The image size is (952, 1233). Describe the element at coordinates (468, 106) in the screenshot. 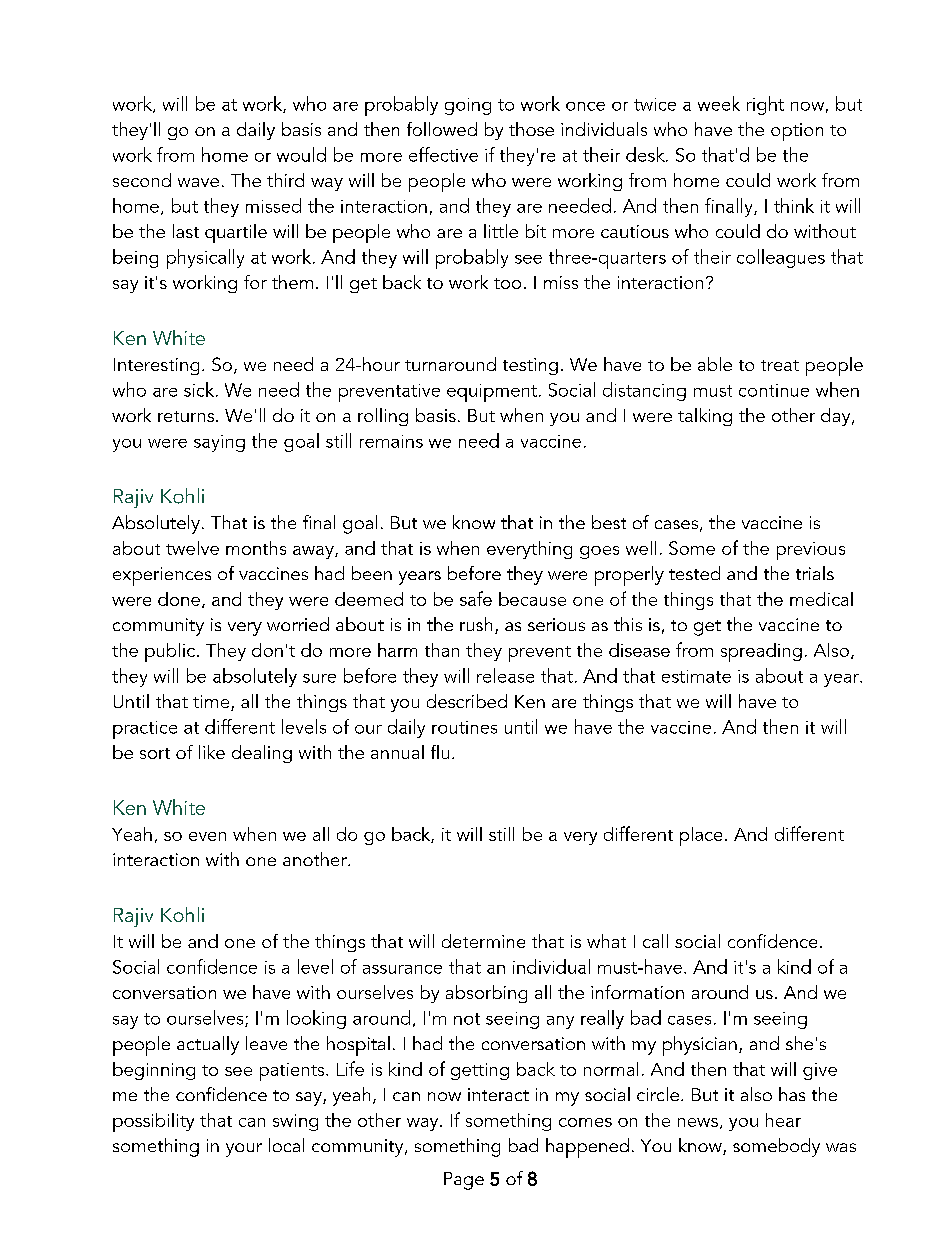

I see `going` at that location.
